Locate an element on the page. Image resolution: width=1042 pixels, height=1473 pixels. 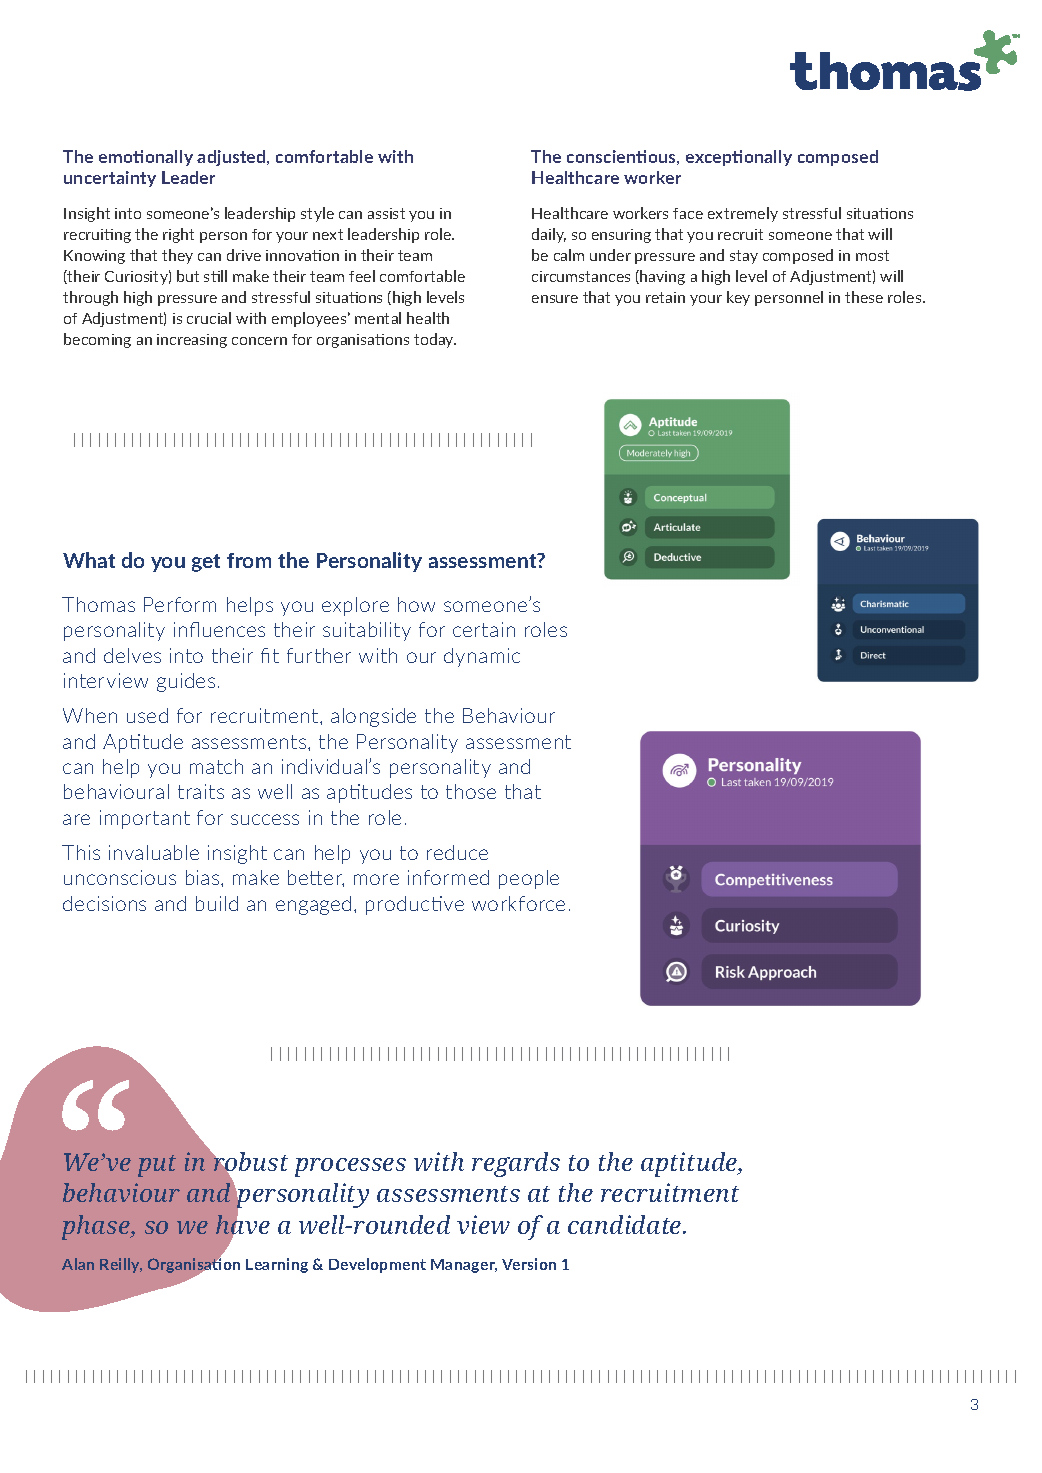
used is located at coordinates (147, 715).
